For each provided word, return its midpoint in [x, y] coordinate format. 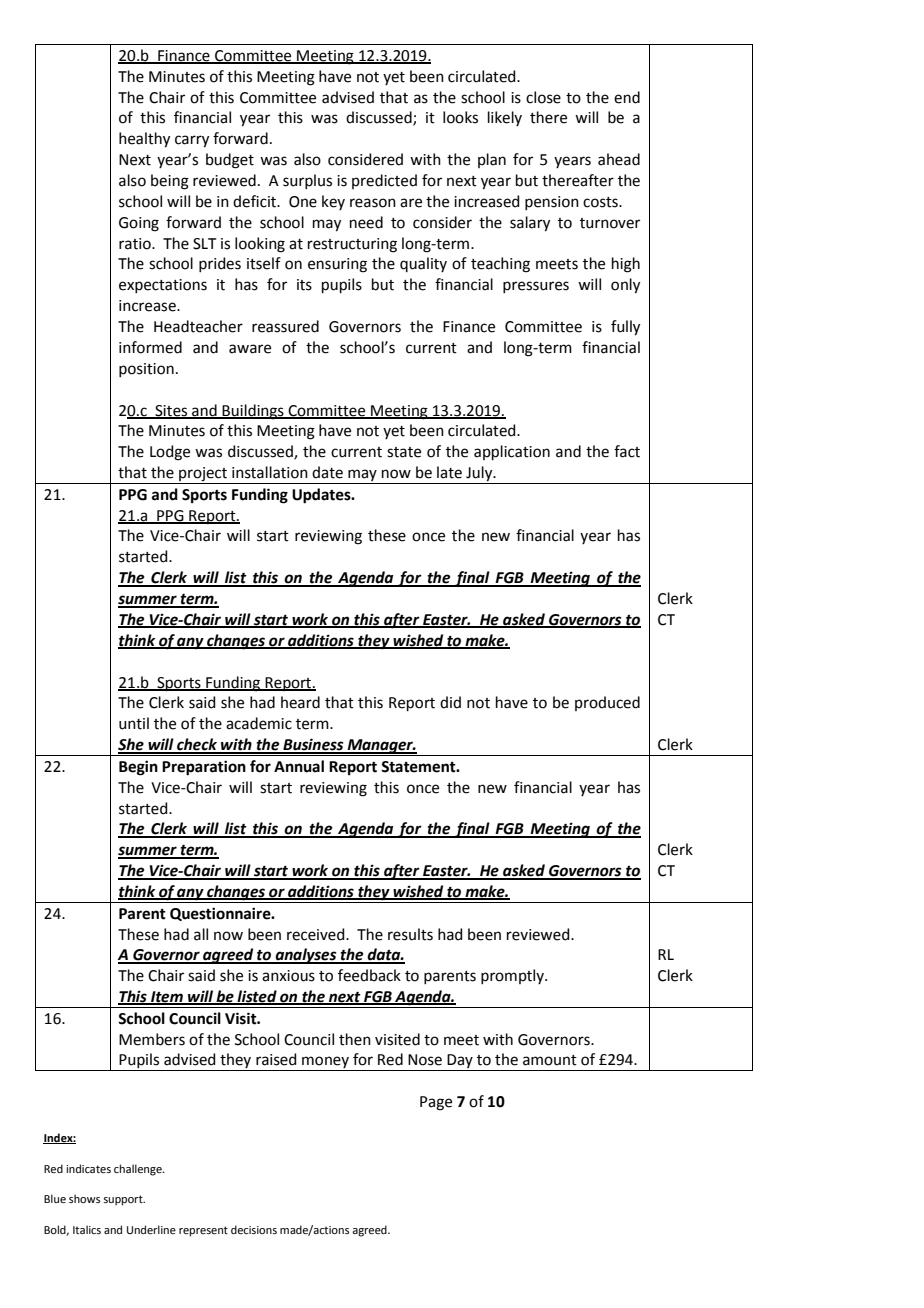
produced [607, 703]
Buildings [253, 412]
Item [167, 998]
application [512, 452]
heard [300, 702]
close [543, 97]
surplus [307, 181]
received [317, 934]
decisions [254, 1229]
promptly [513, 976]
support [124, 1200]
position [146, 370]
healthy [144, 140]
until [134, 723]
